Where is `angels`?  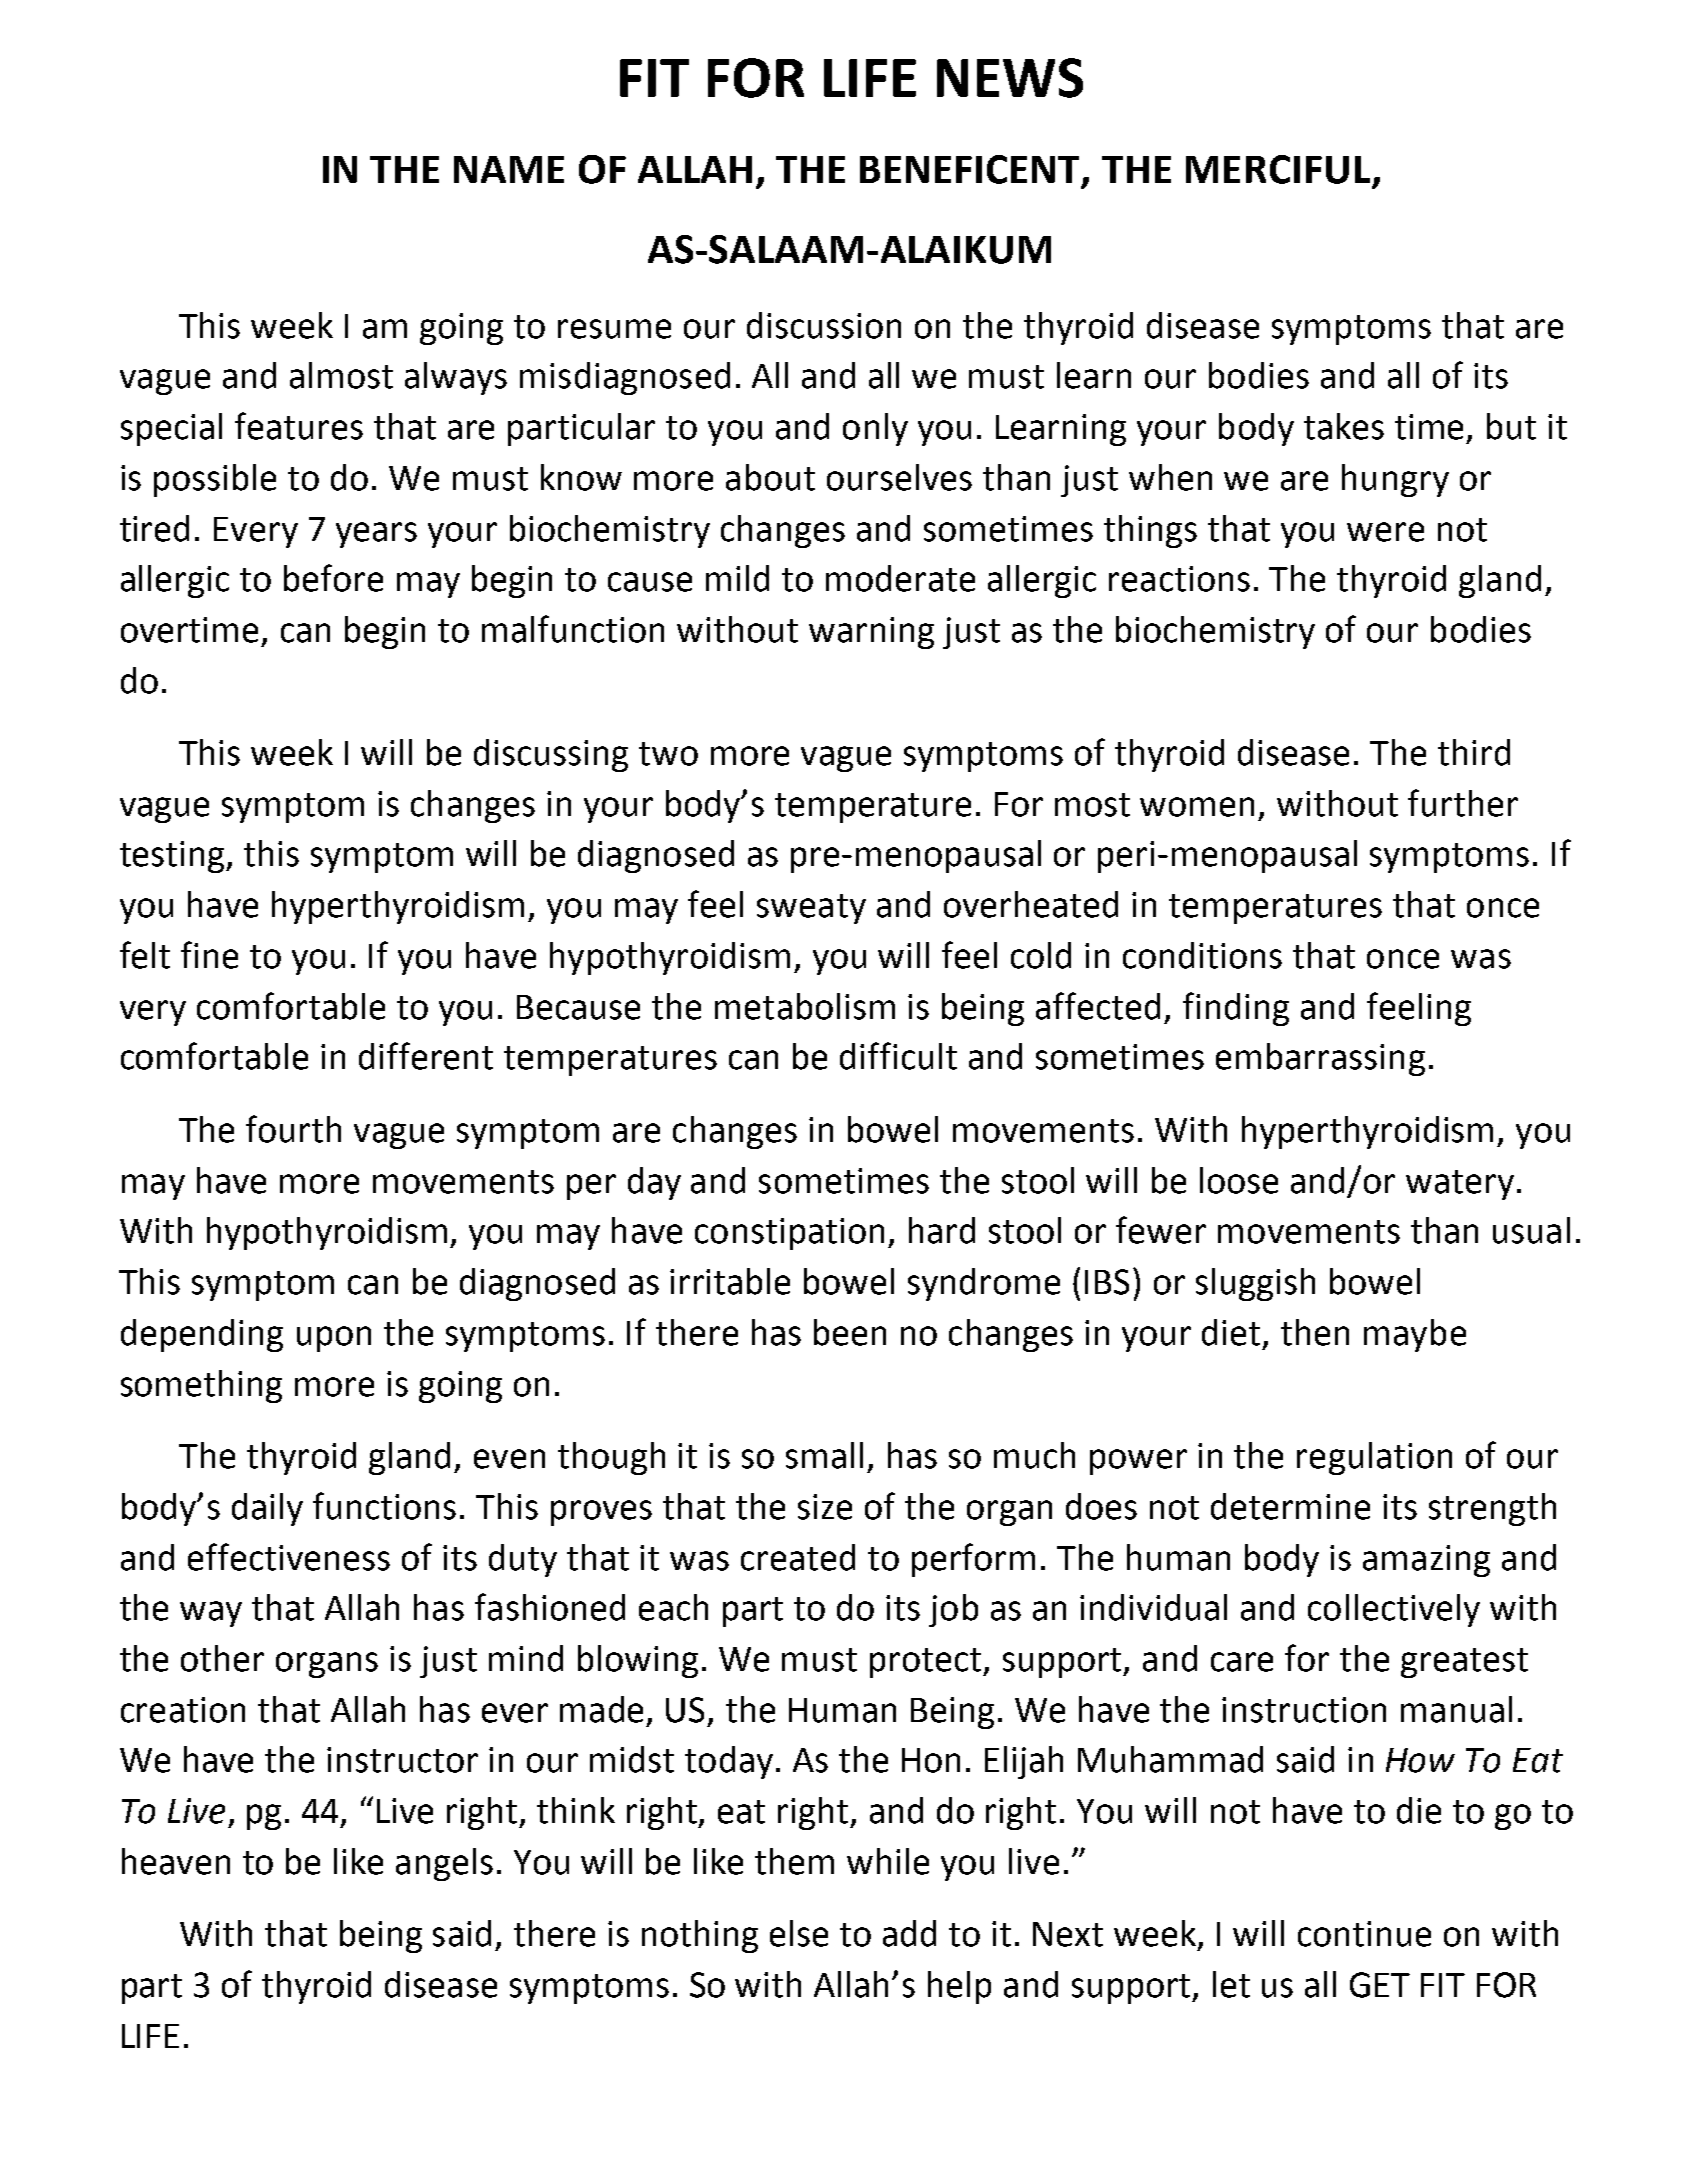 angels is located at coordinates (444, 1864).
